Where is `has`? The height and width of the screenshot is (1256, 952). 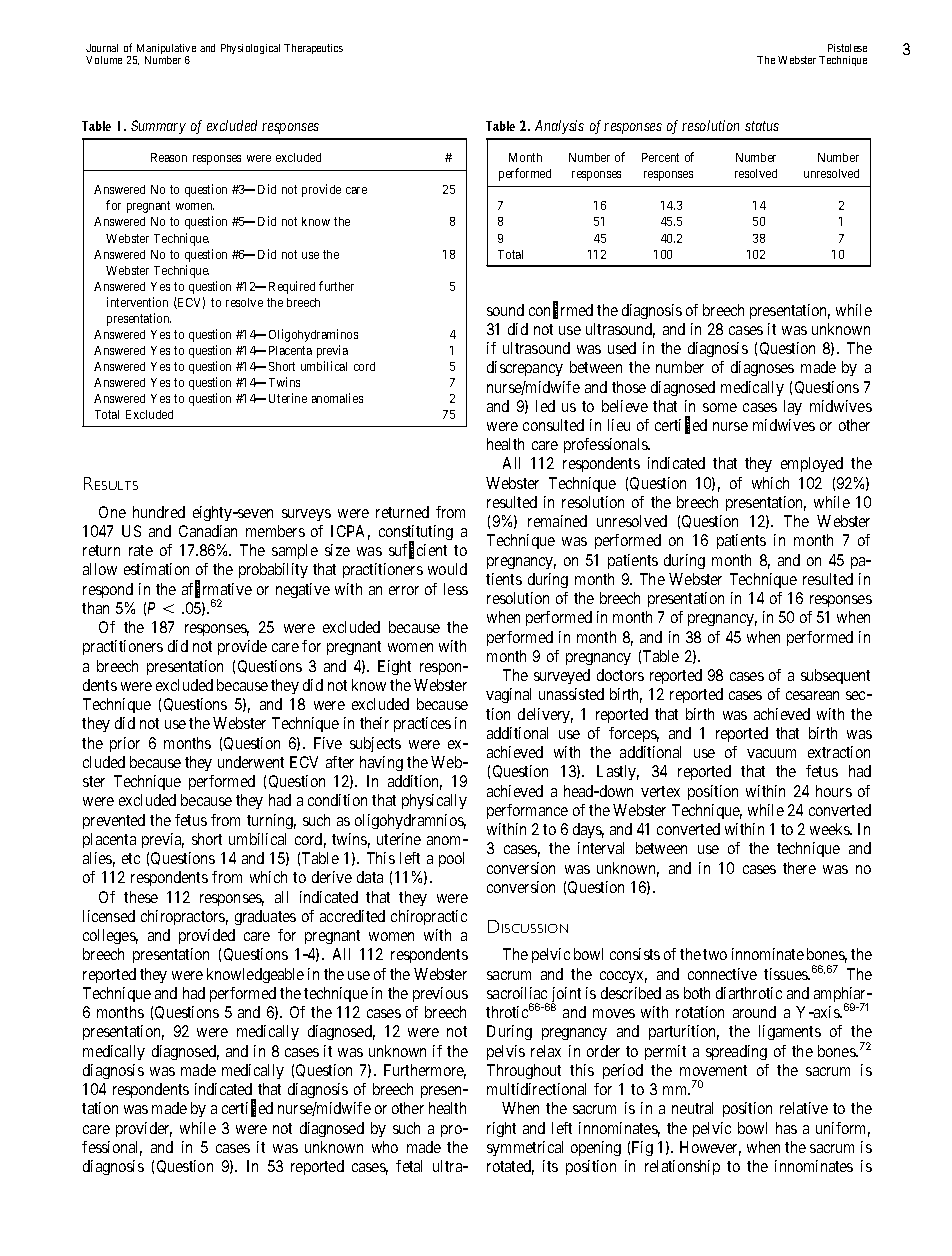
has is located at coordinates (786, 1128).
